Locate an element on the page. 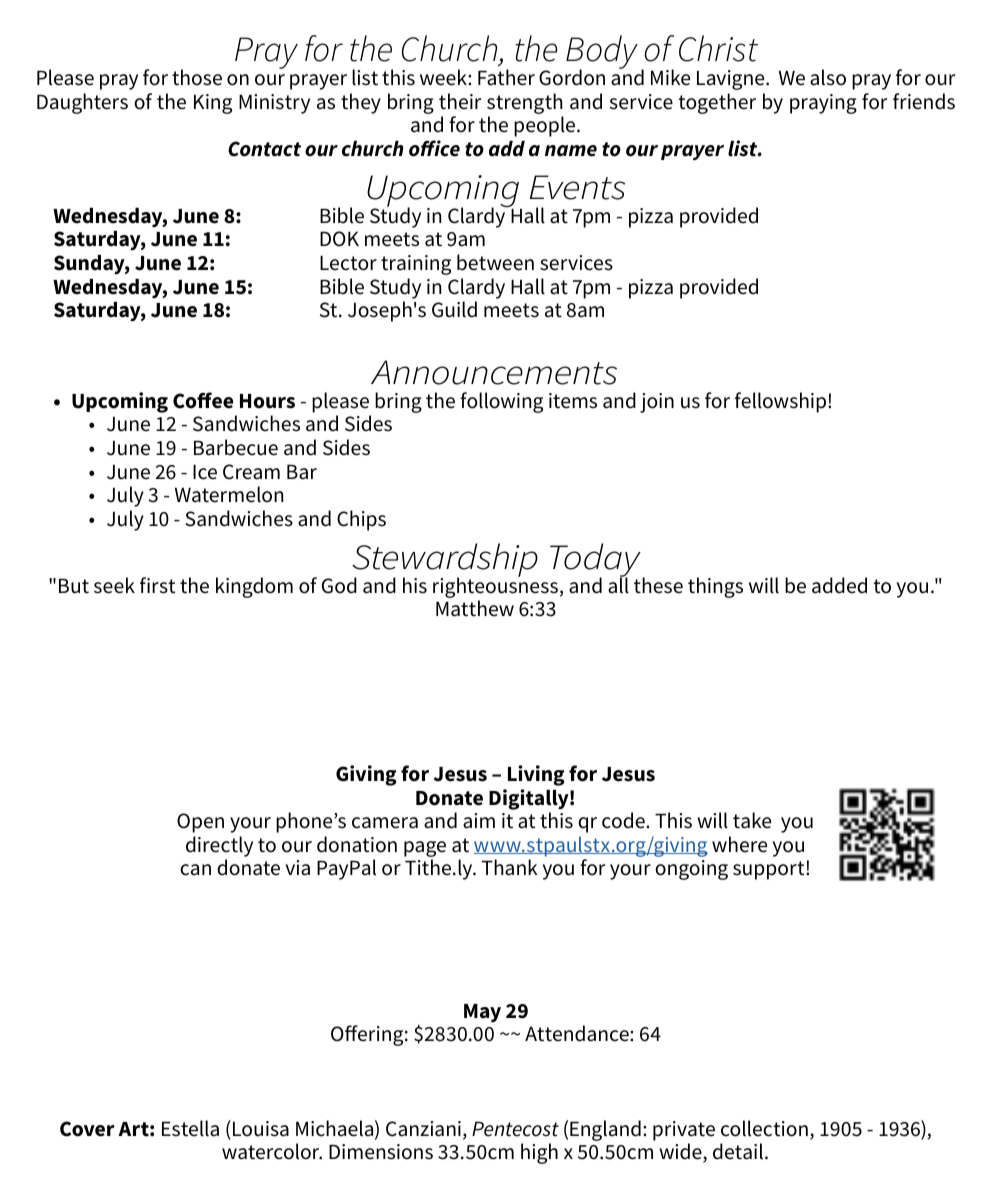  Living is located at coordinates (536, 775).
